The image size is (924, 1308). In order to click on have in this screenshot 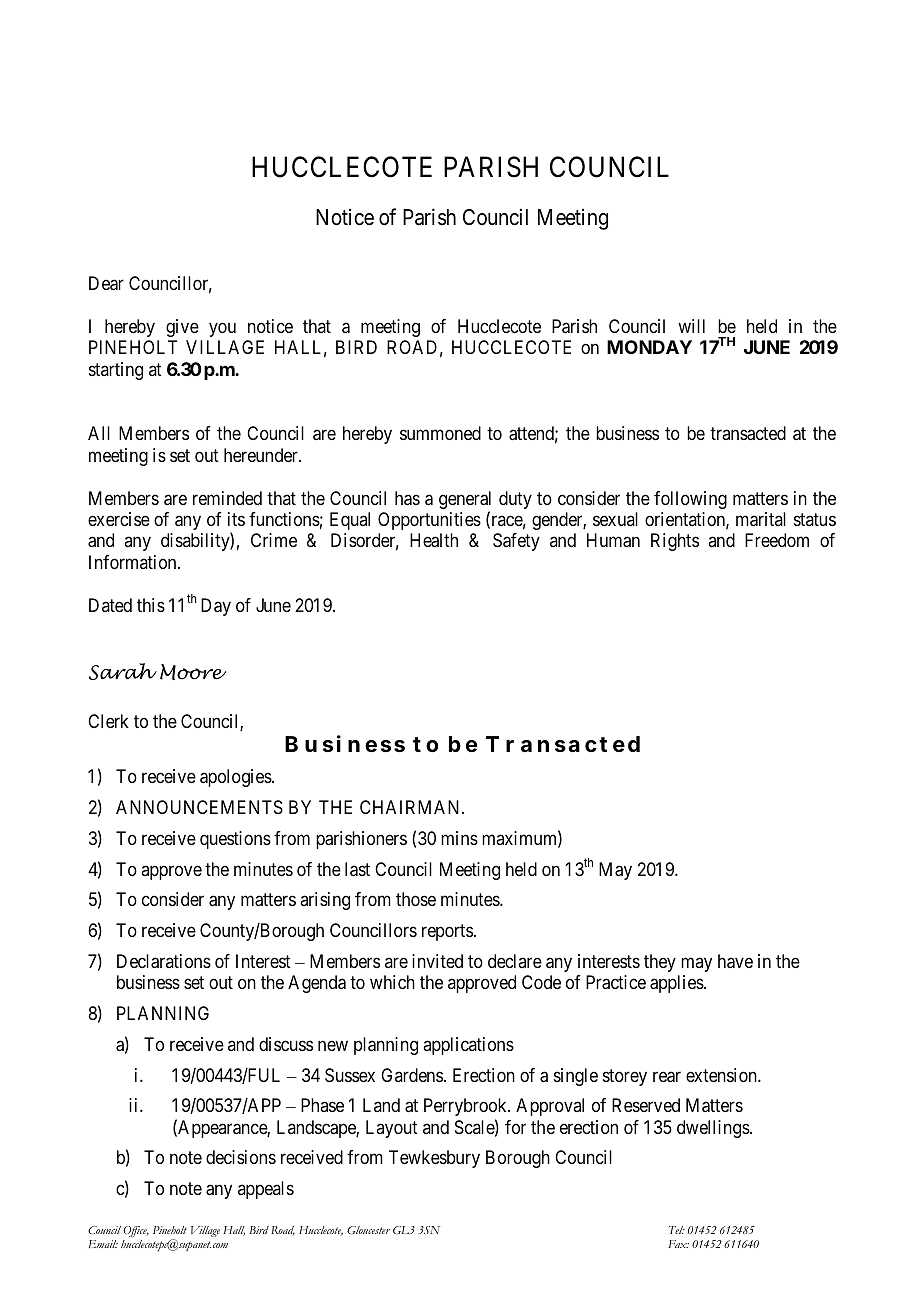, I will do `click(735, 961)`.
